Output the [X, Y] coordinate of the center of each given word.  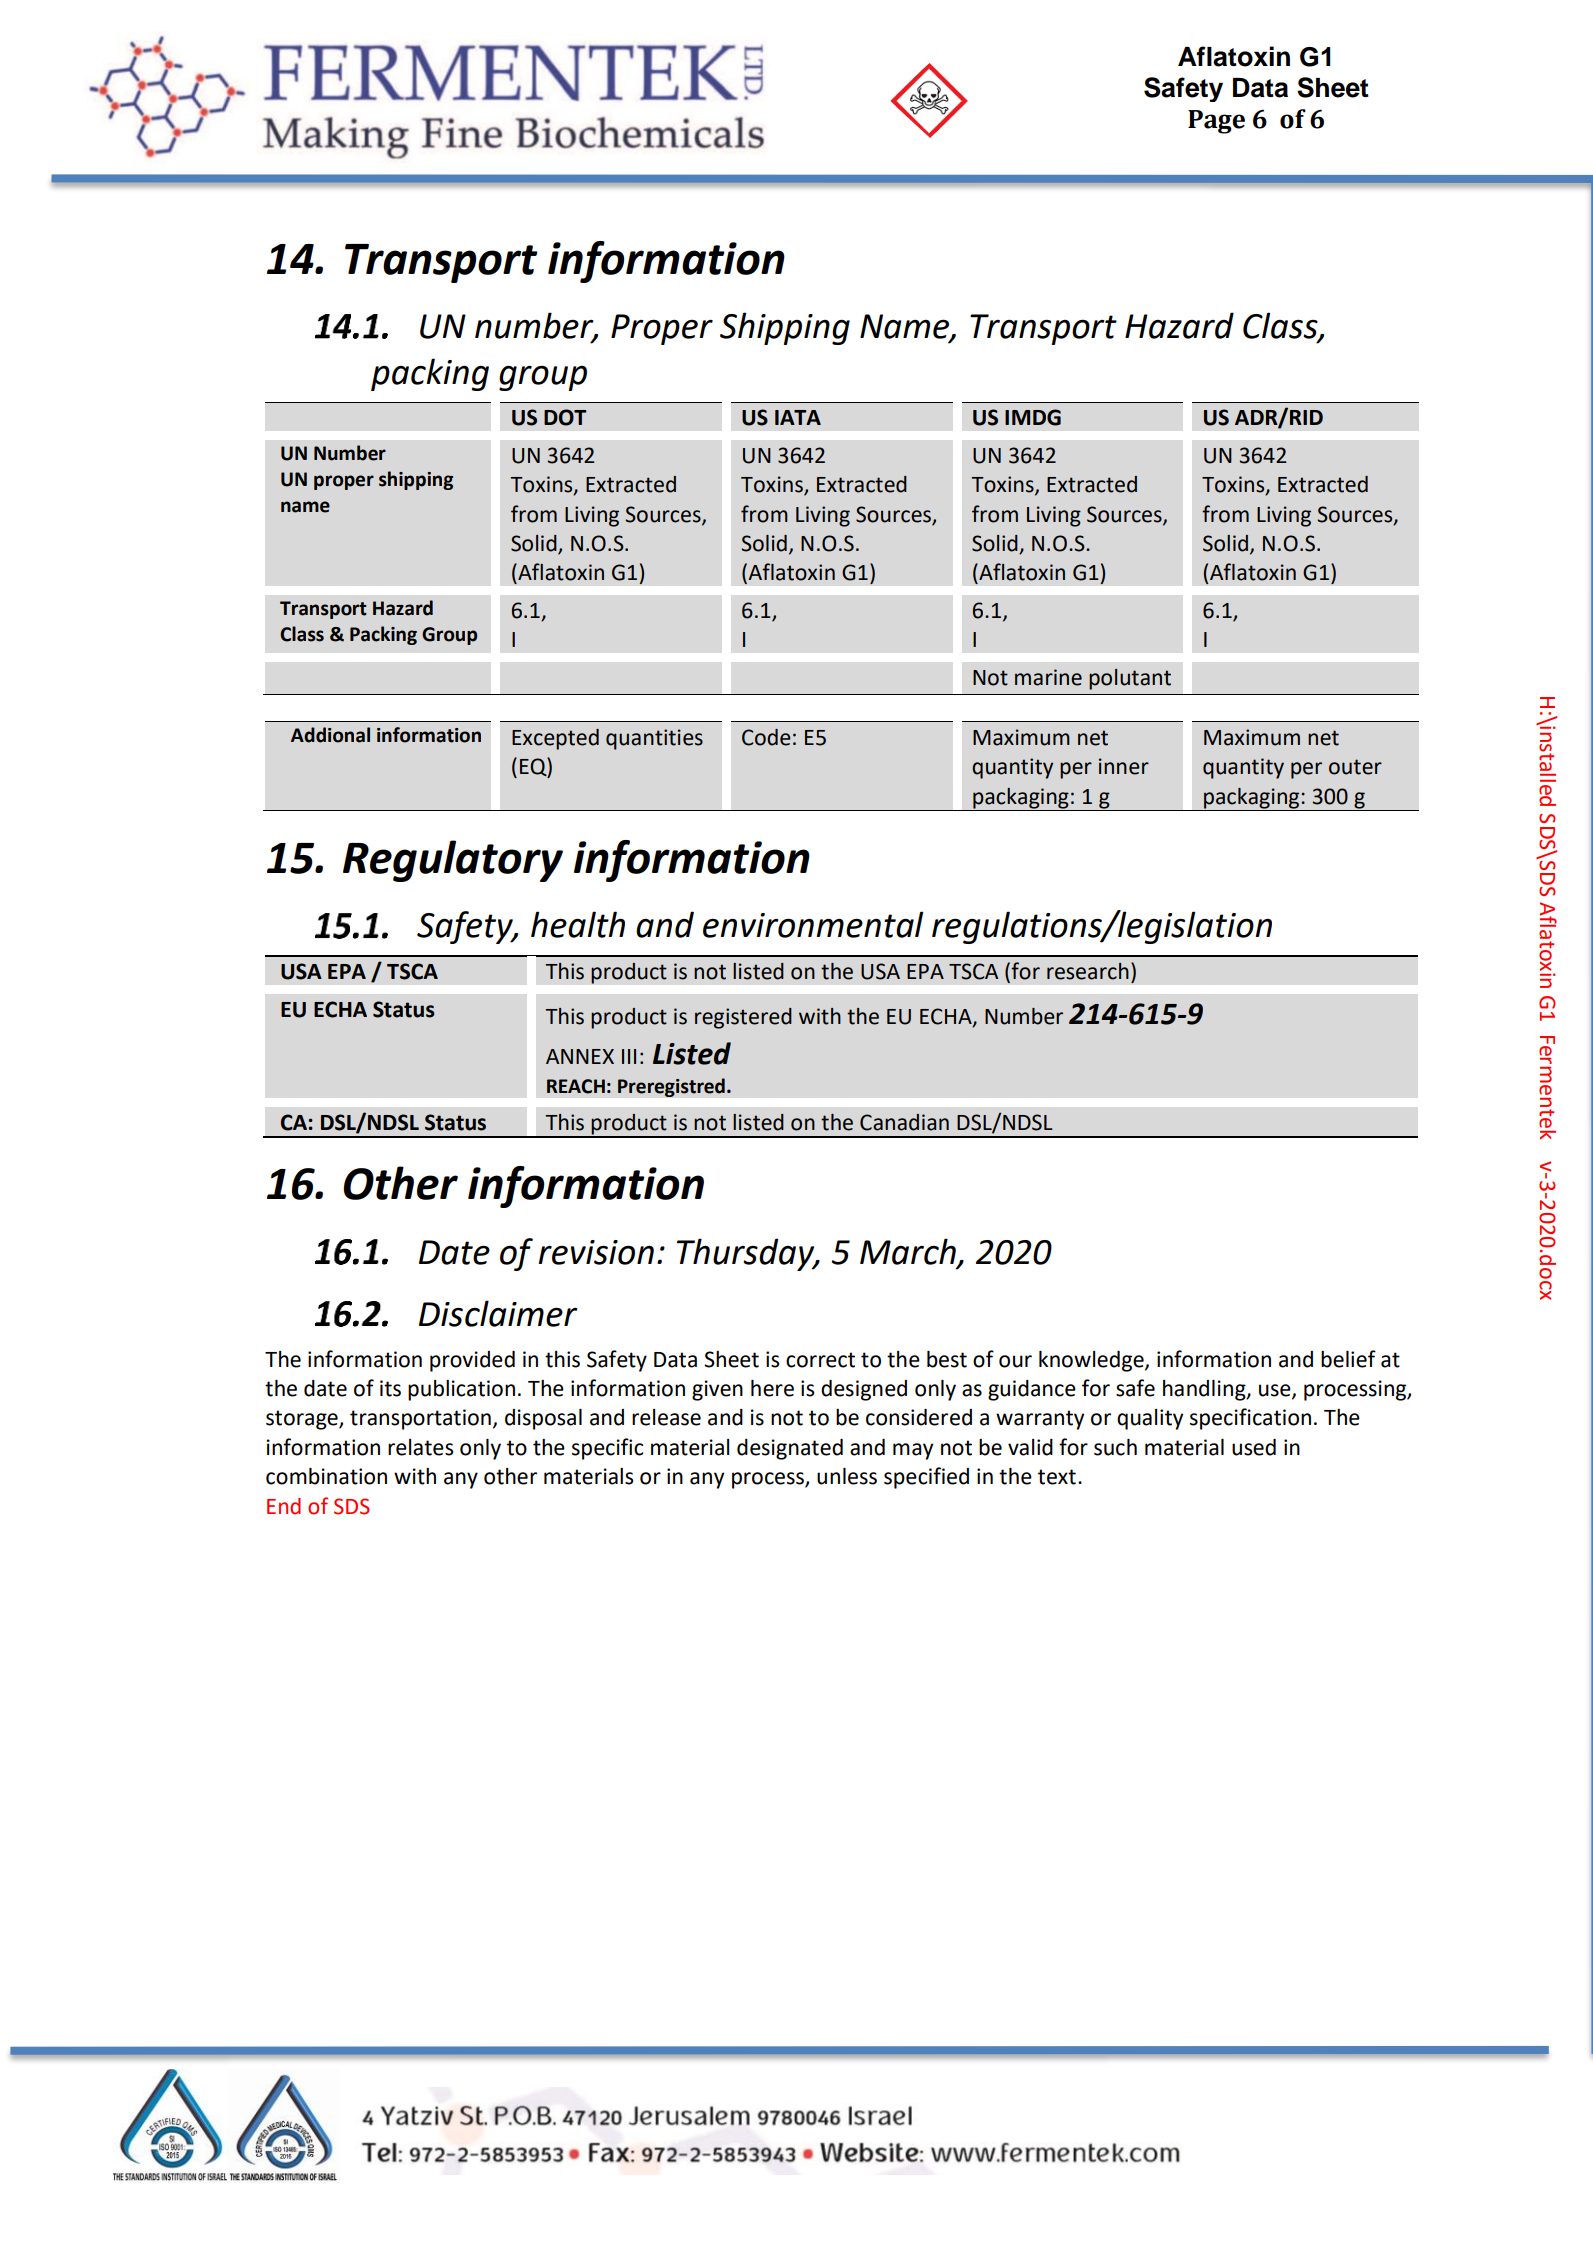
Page [1216, 122]
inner [1124, 766]
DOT [565, 417]
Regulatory [453, 861]
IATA [798, 417]
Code [766, 737]
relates [420, 1447]
